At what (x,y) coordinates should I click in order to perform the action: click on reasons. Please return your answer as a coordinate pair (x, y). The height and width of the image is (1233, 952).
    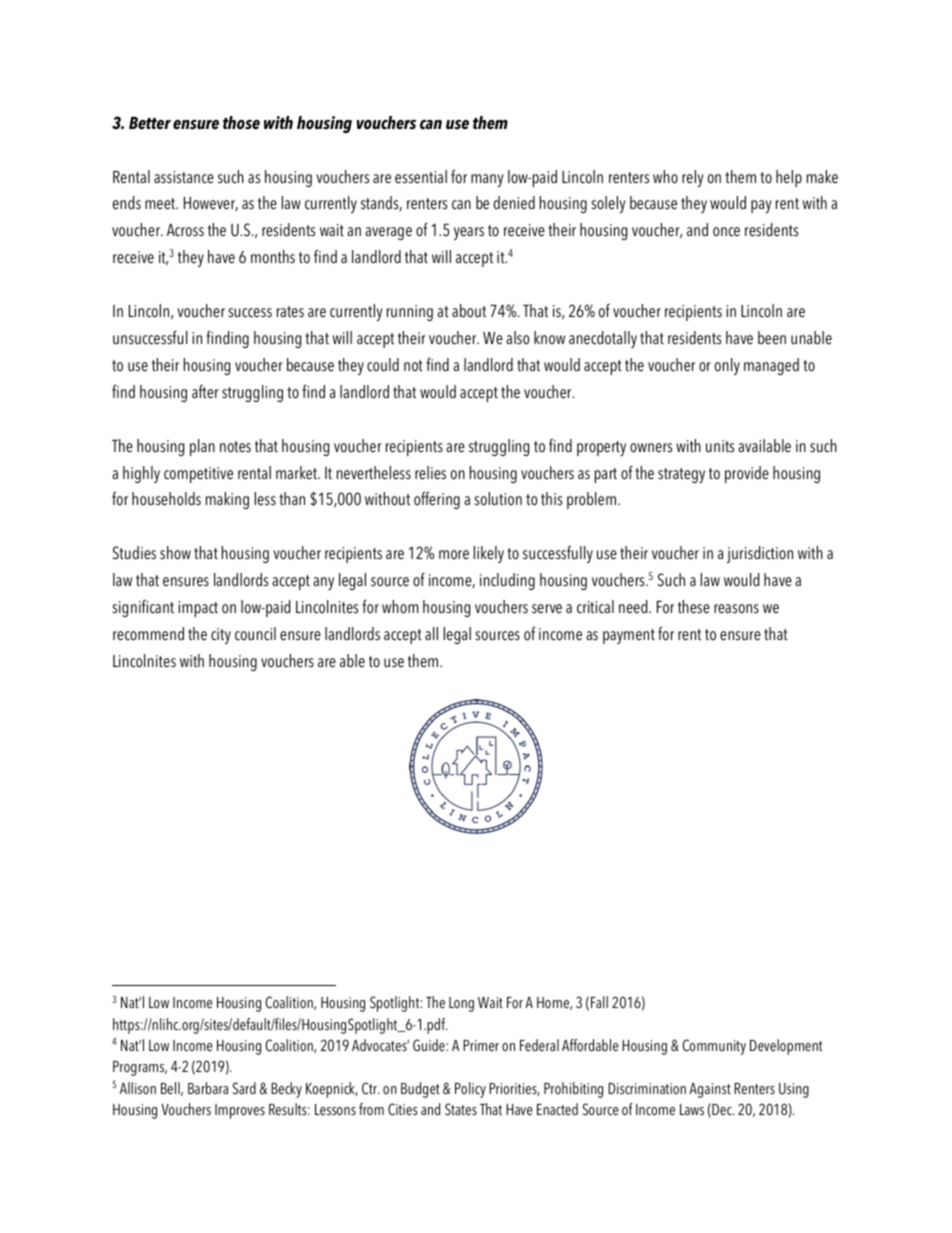
    Looking at the image, I should click on (736, 609).
